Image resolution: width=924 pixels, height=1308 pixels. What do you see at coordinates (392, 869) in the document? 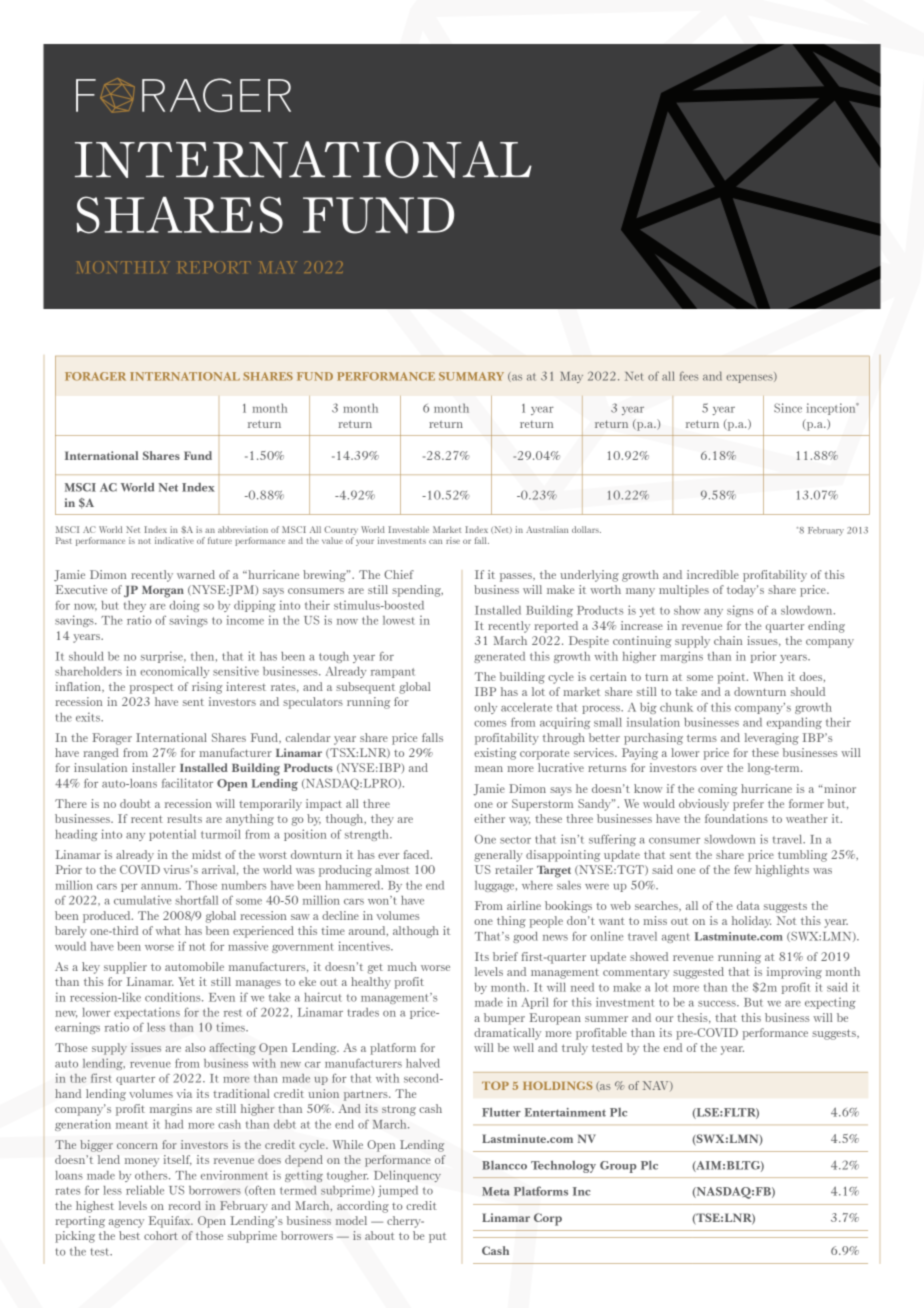
I see `almost` at bounding box center [392, 869].
